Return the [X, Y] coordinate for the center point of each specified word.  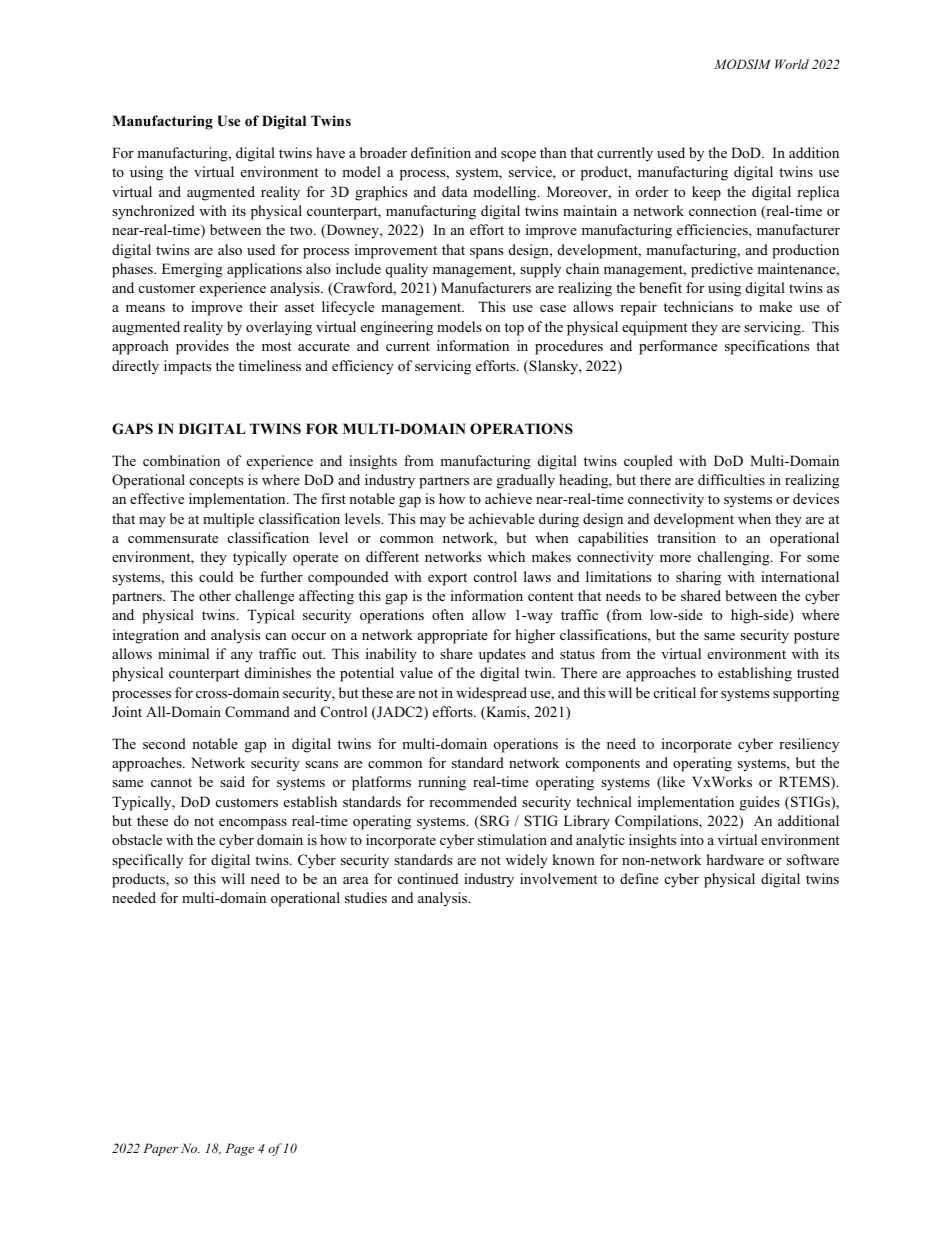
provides [202, 347]
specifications [767, 347]
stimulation [512, 839]
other [215, 595]
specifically [147, 861]
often [448, 614]
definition [441, 152]
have [330, 152]
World [792, 64]
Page [239, 1149]
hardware [735, 859]
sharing [698, 578]
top [514, 329]
